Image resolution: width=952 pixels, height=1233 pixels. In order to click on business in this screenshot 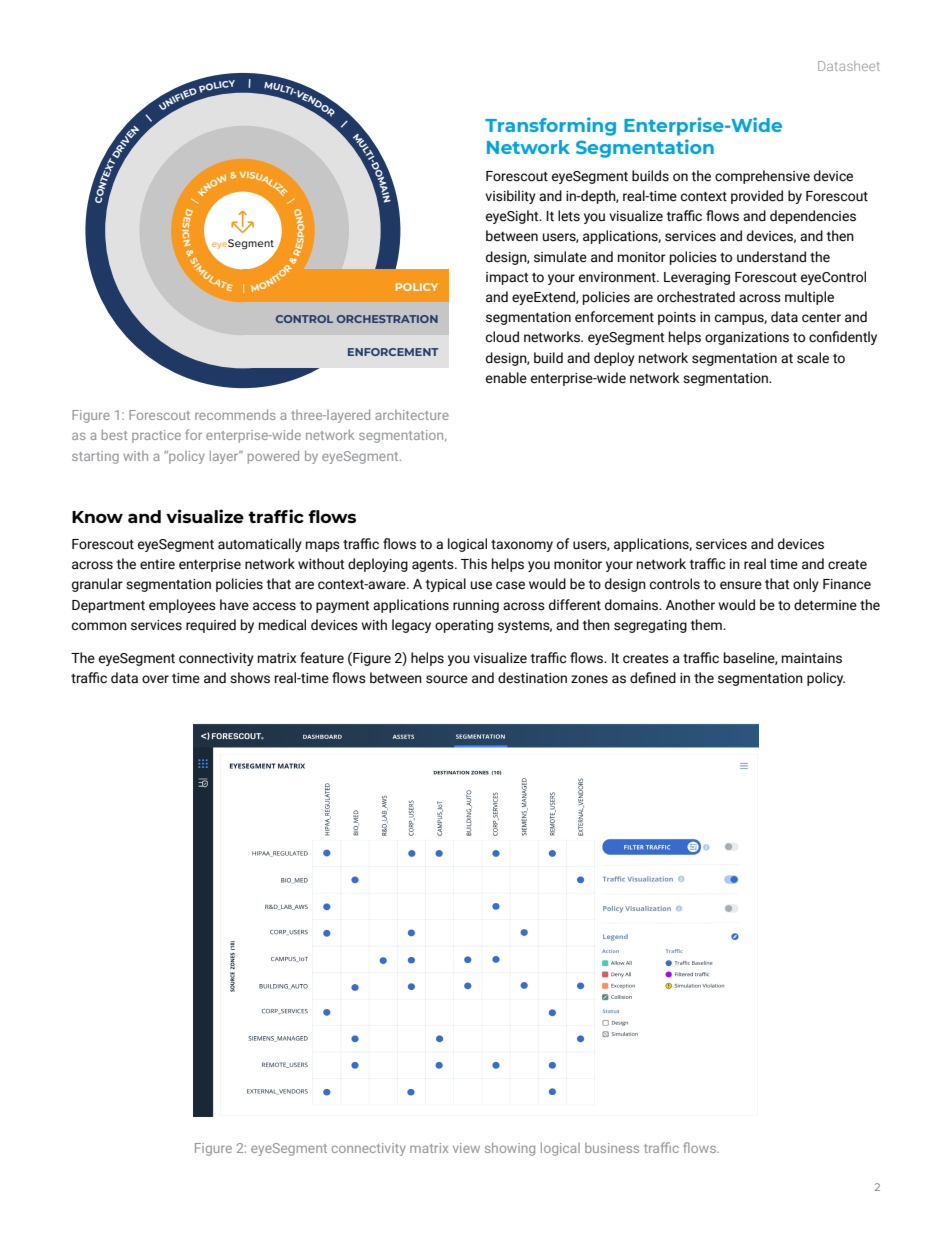, I will do `click(612, 1148)`.
